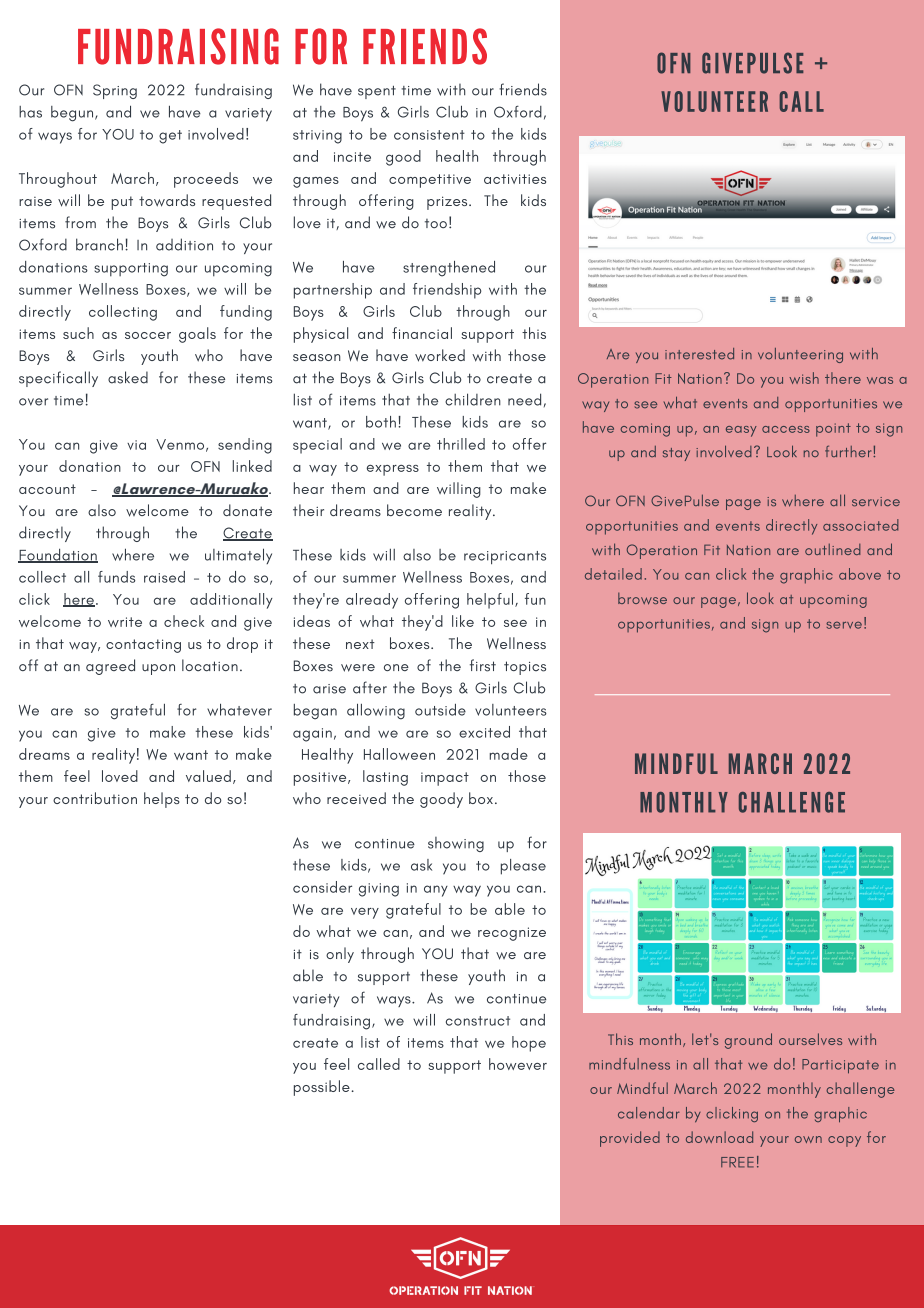  I want to click on get, so click(170, 137).
